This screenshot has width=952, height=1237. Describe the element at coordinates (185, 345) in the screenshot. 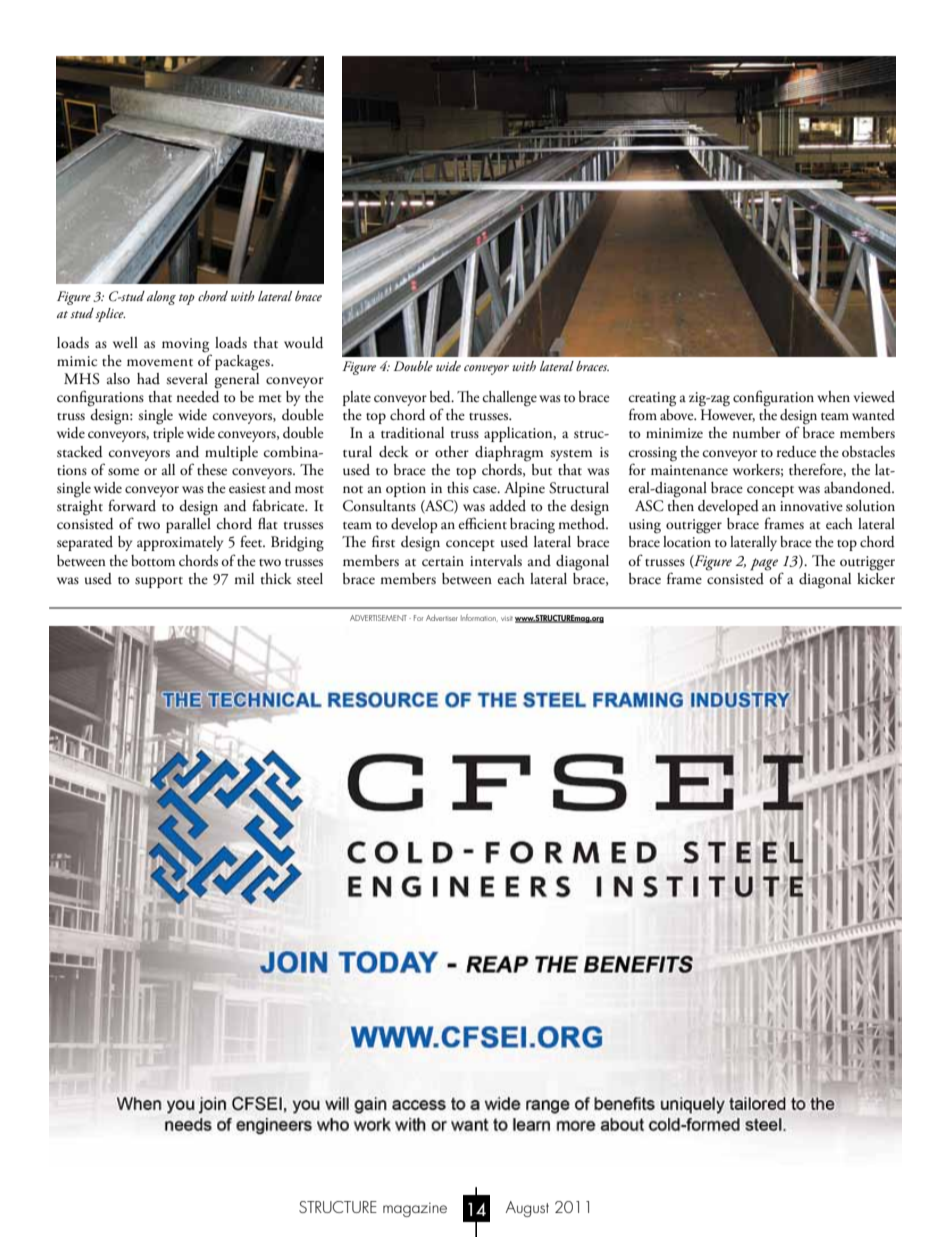

I see `moving` at that location.
